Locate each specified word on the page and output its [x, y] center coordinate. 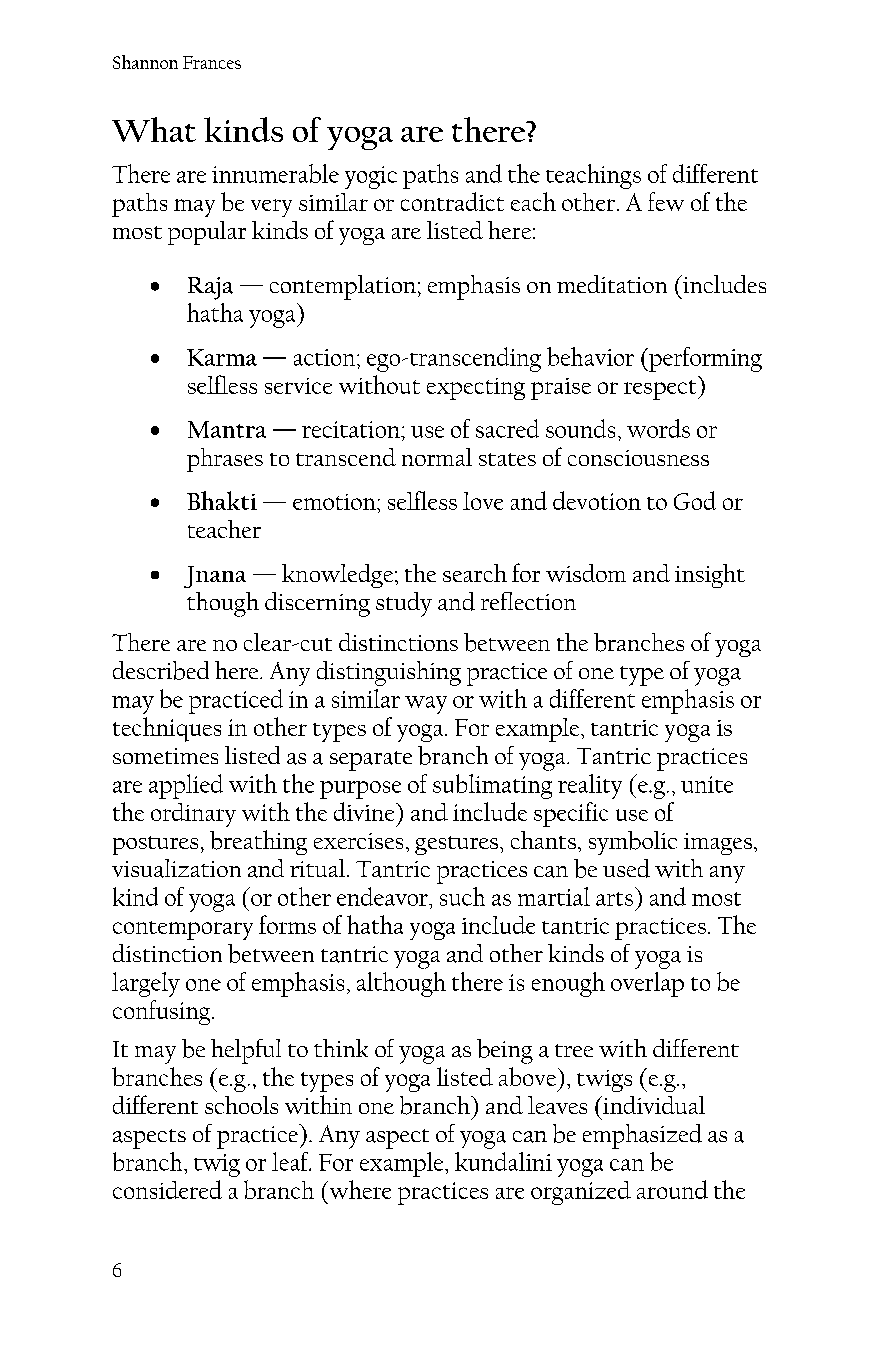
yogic [371, 177]
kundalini [503, 1161]
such [462, 896]
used [626, 868]
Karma [222, 357]
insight [710, 576]
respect [661, 390]
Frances [212, 62]
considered [167, 1189]
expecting [476, 389]
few [666, 201]
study [404, 604]
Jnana [215, 577]
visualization [176, 868]
